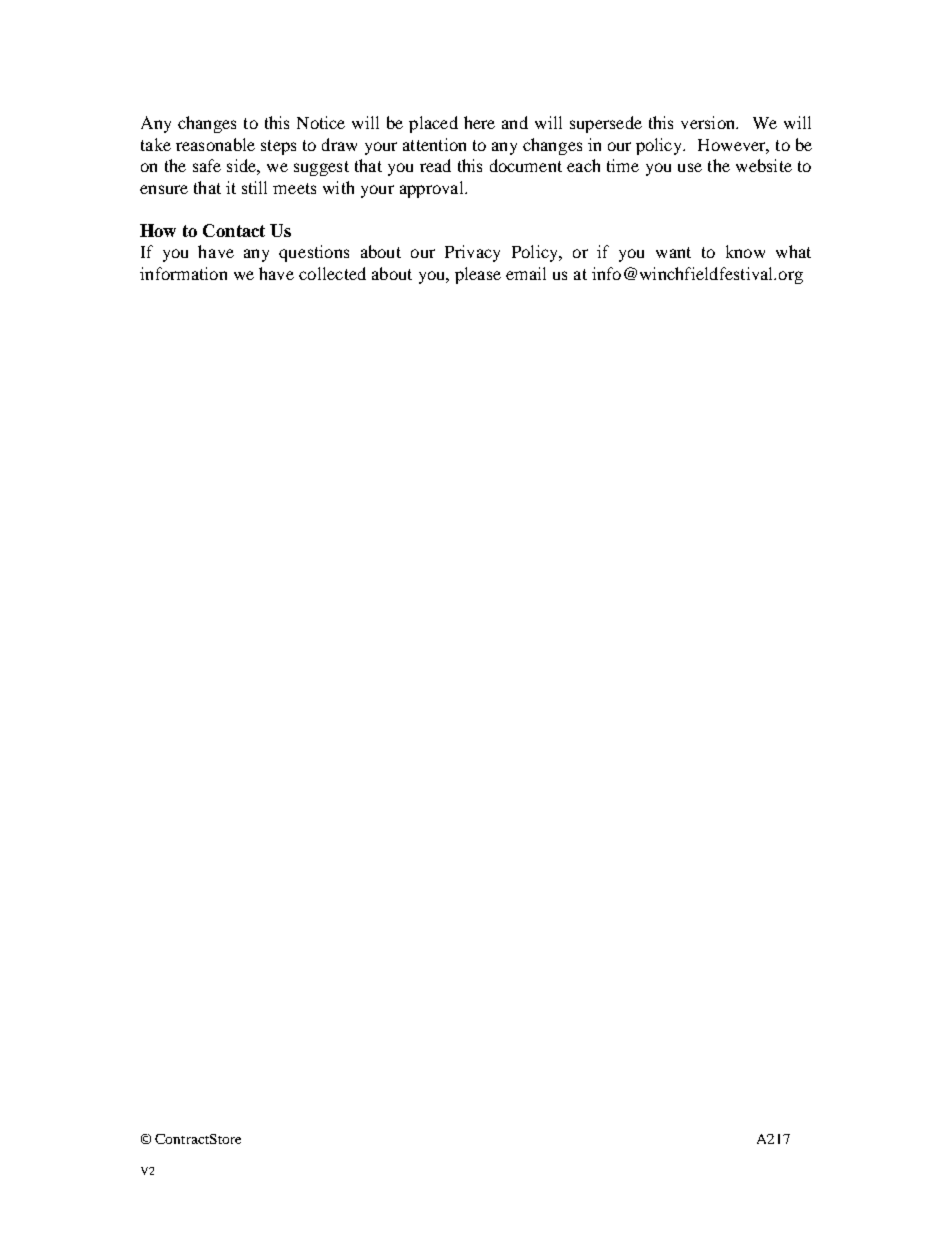 Image resolution: width=952 pixels, height=1233 pixels. What do you see at coordinates (478, 275) in the screenshot?
I see `please` at bounding box center [478, 275].
